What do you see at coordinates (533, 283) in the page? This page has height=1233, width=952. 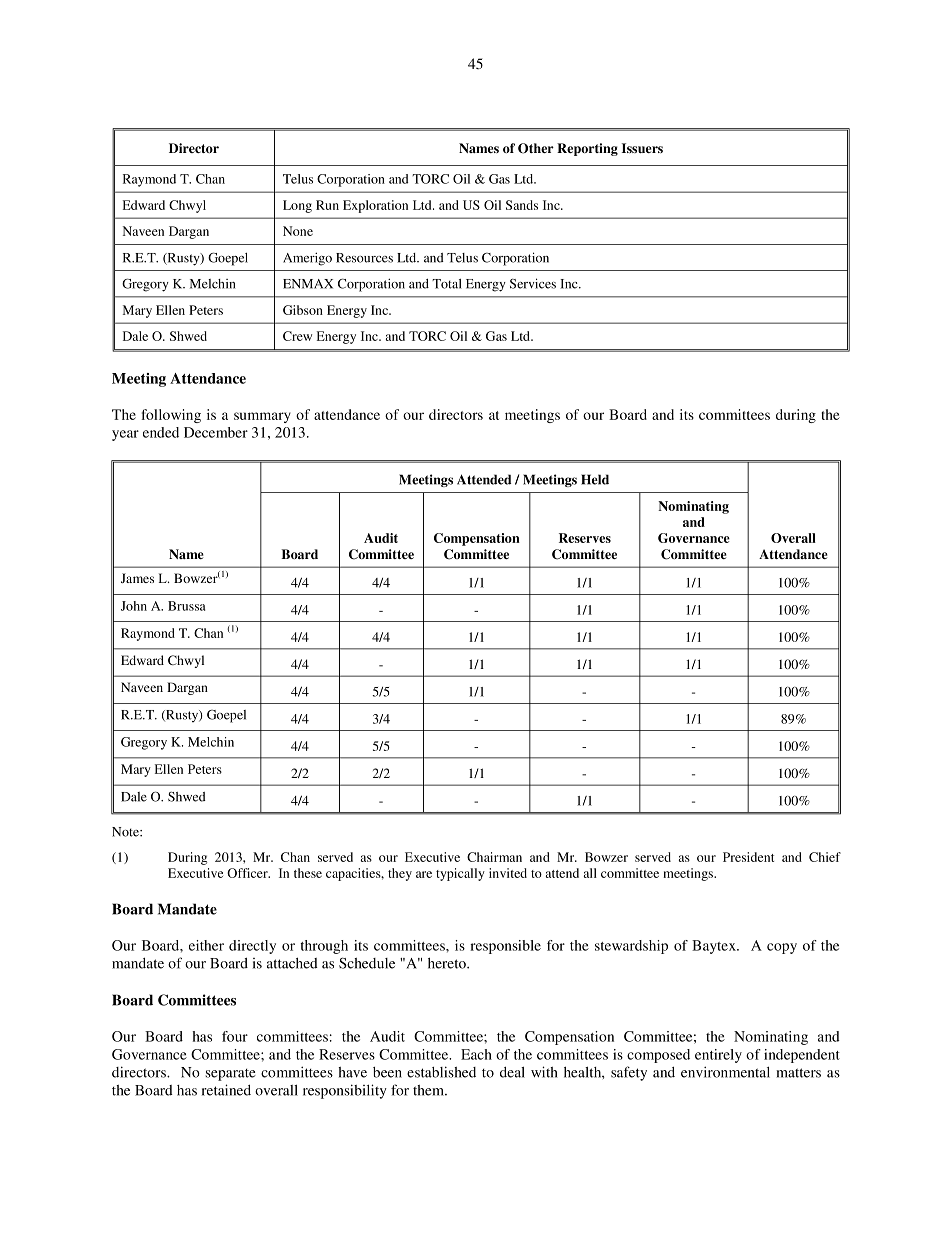 I see `Services` at bounding box center [533, 283].
